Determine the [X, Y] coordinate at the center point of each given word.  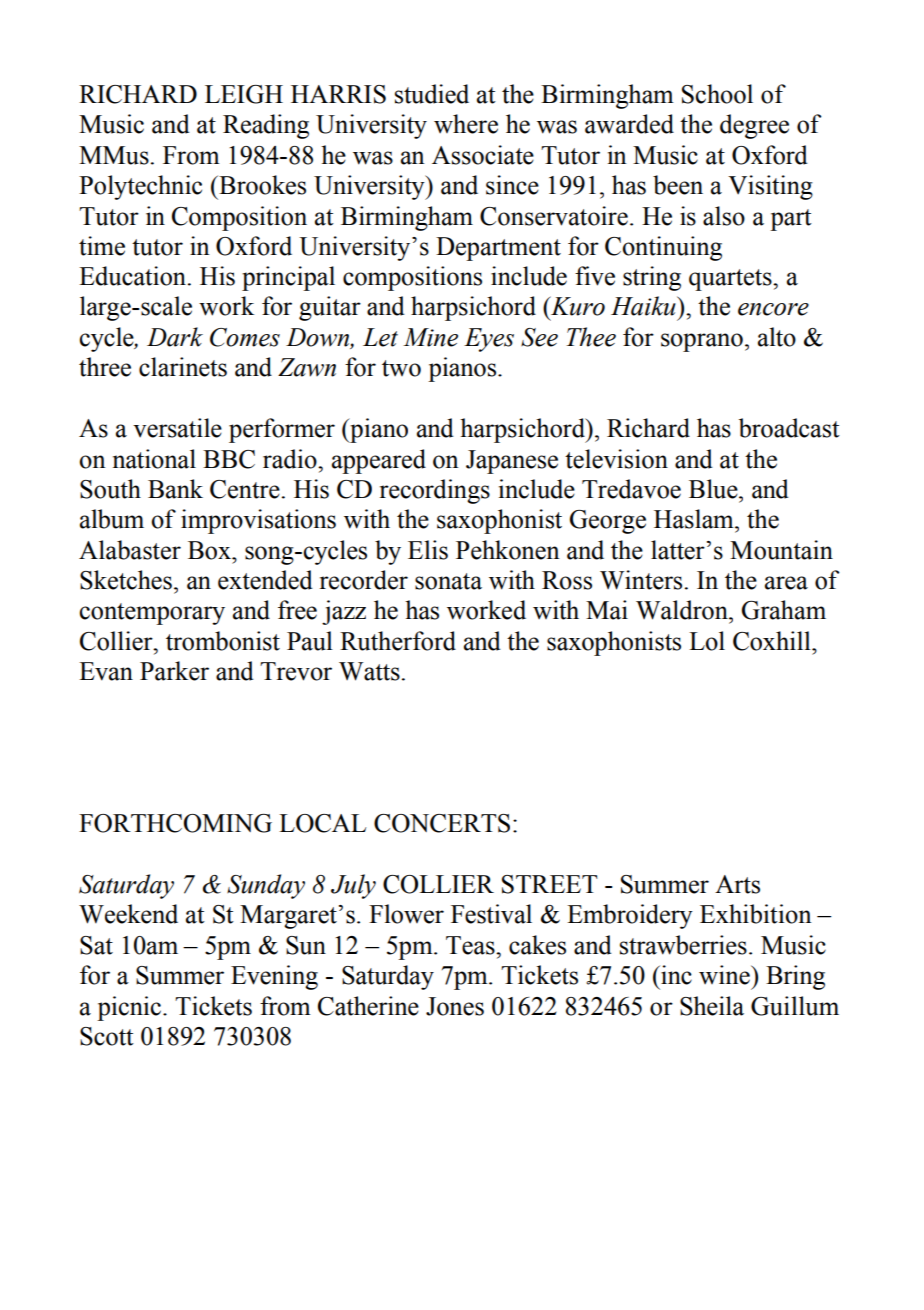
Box [210, 550]
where [466, 124]
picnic [130, 1008]
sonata [448, 581]
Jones [455, 1006]
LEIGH [244, 94]
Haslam [695, 519]
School [717, 94]
